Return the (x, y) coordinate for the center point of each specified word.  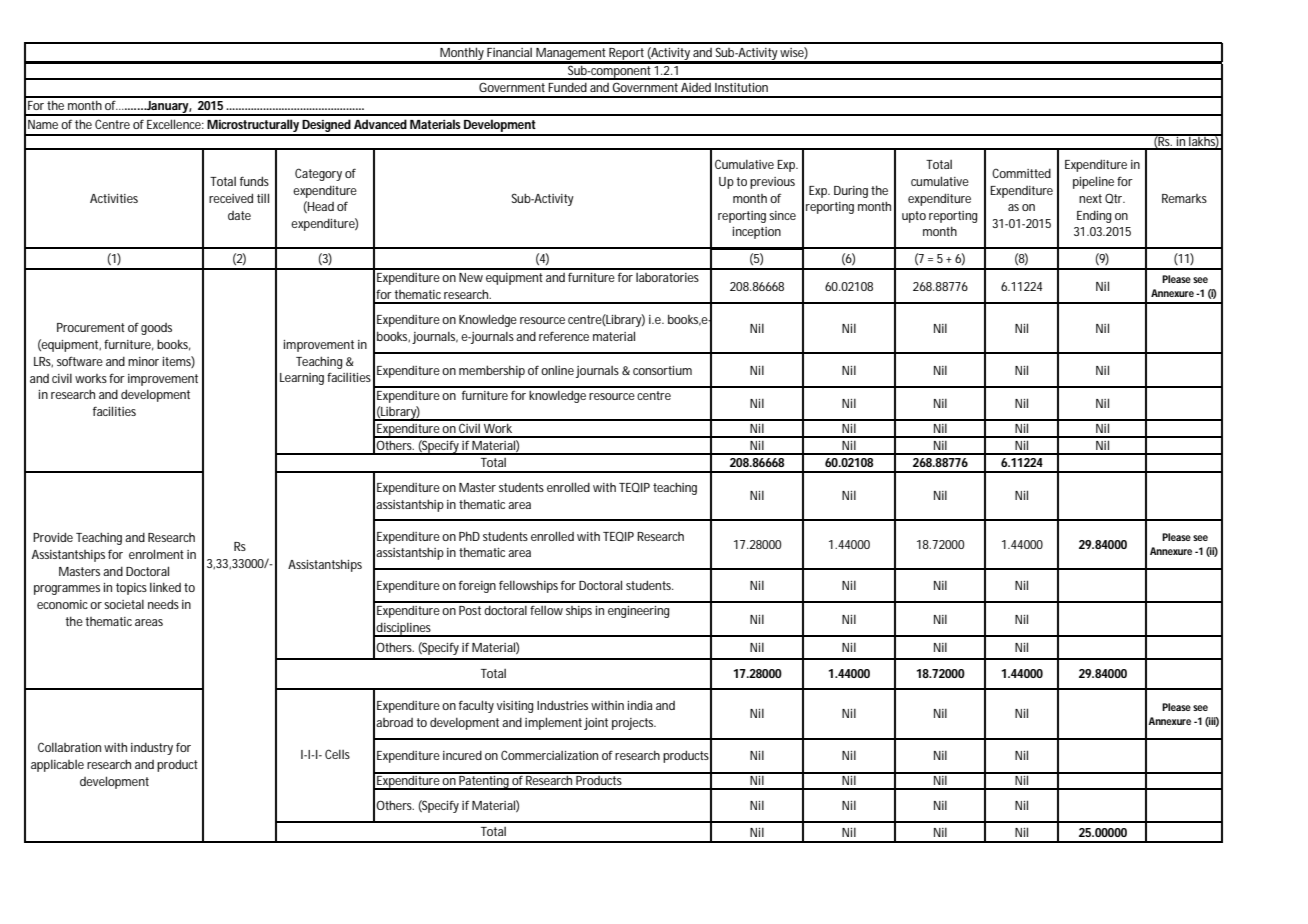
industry (152, 748)
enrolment (156, 554)
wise (792, 53)
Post (470, 610)
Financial (509, 52)
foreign (477, 586)
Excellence (174, 124)
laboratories (667, 277)
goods (156, 329)
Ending (1094, 216)
